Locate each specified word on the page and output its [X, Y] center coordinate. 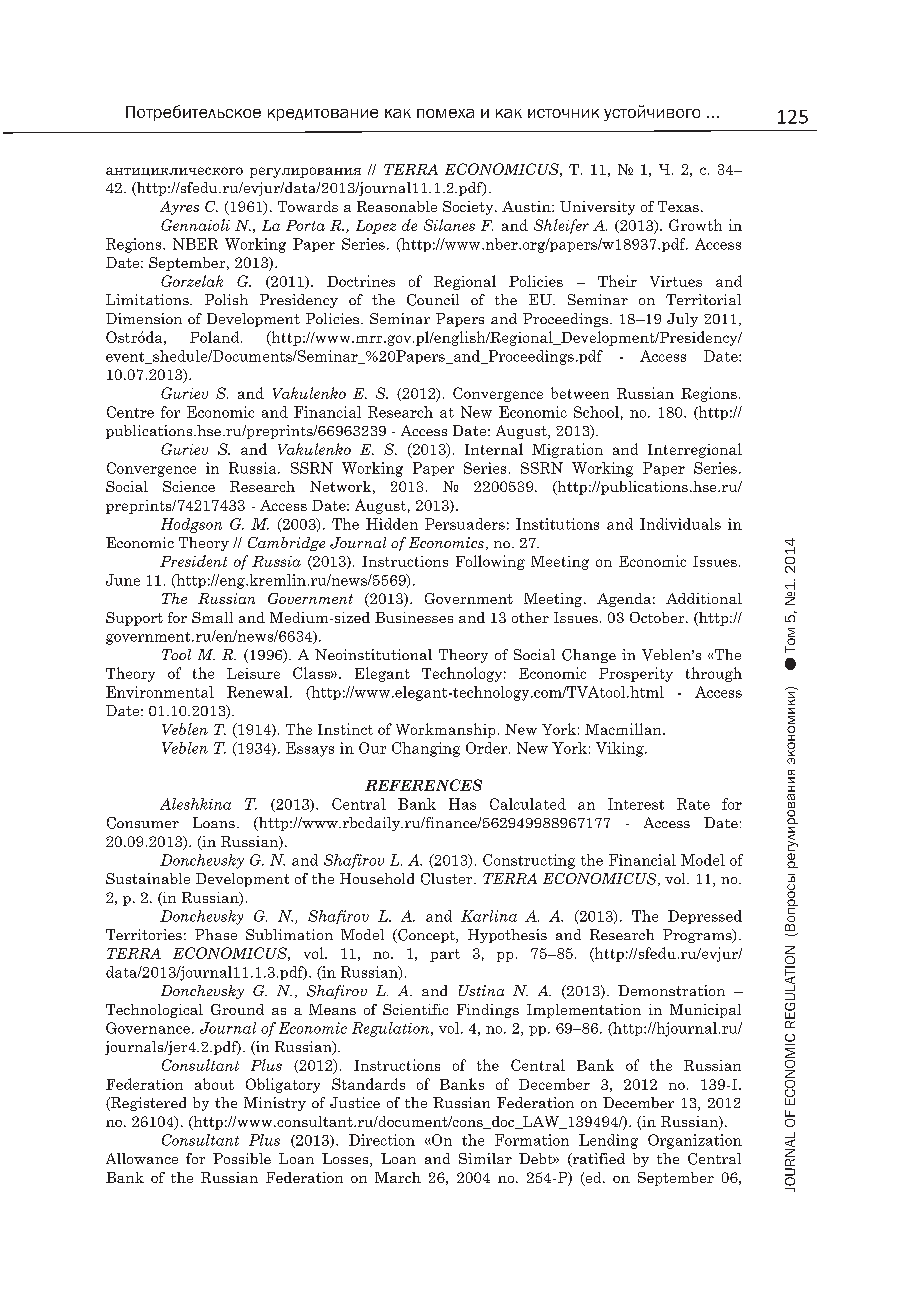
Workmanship [445, 730]
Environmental [160, 692]
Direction [382, 1140]
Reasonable [397, 206]
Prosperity [636, 674]
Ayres [179, 208]
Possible [242, 1158]
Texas [678, 206]
